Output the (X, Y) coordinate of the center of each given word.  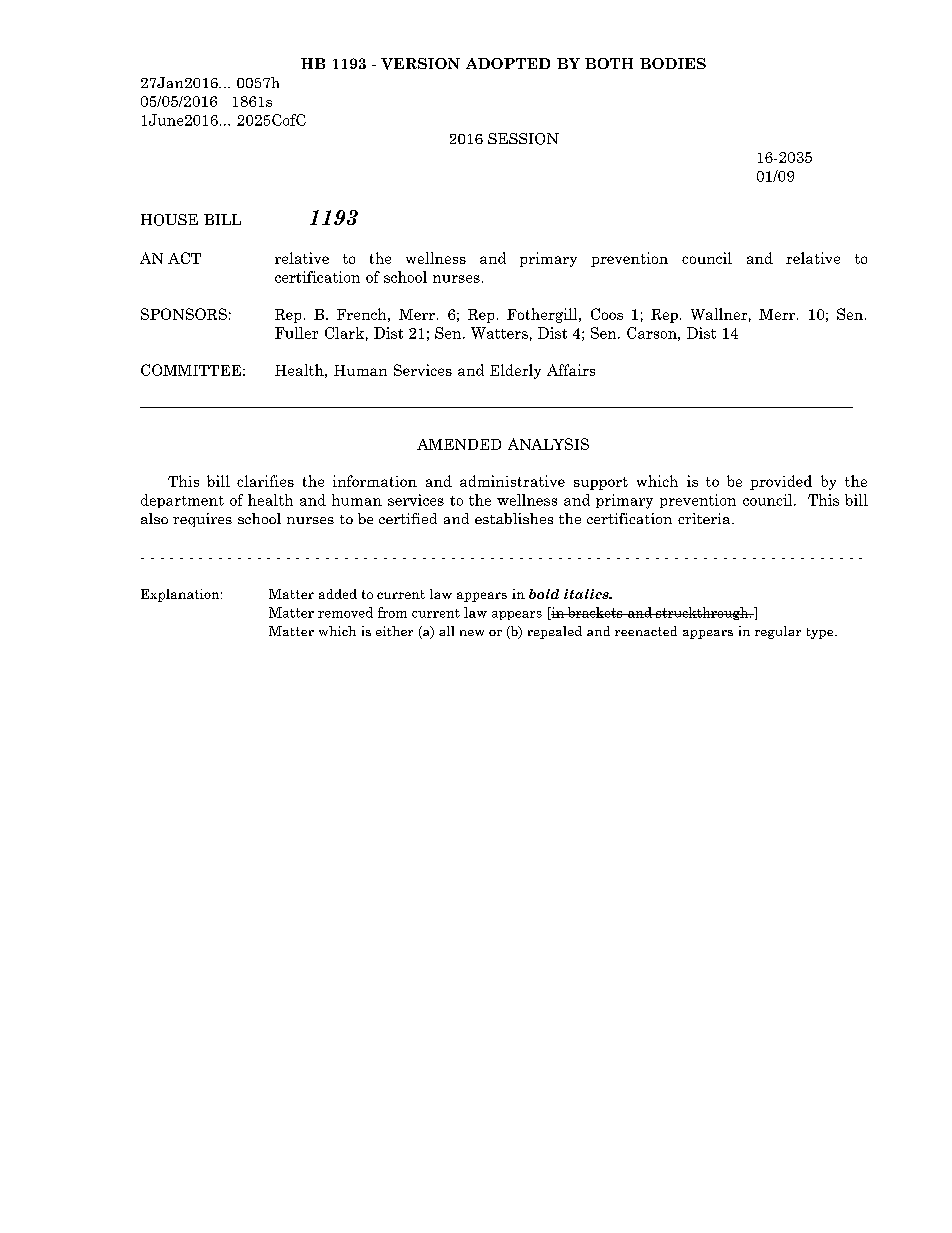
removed (345, 612)
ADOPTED (508, 63)
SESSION (523, 139)
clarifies (265, 481)
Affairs (571, 370)
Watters (499, 333)
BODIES (673, 63)
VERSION (420, 64)
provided (781, 482)
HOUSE (169, 220)
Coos (607, 314)
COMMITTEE (191, 370)
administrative (512, 481)
